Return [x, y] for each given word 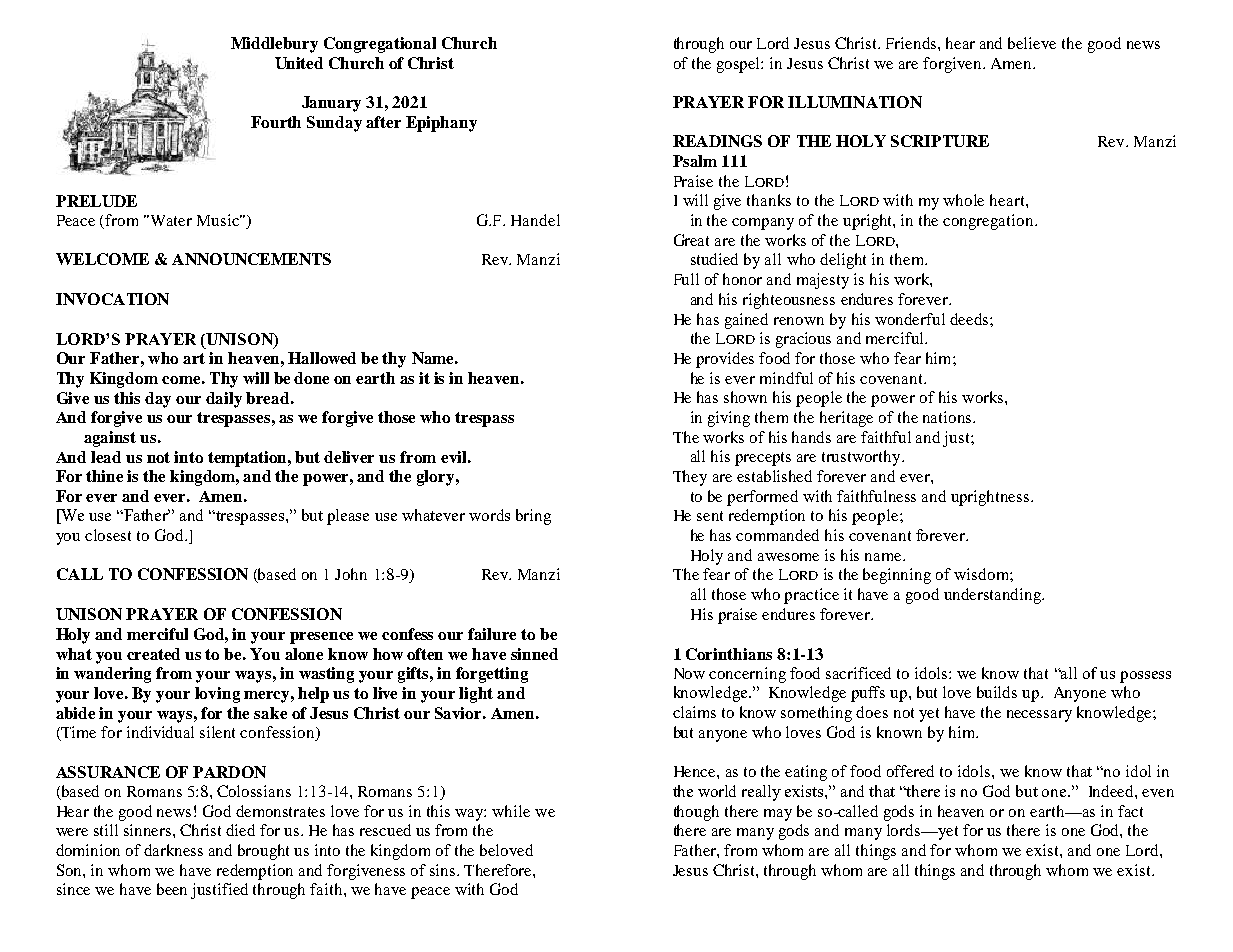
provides [725, 360]
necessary [1039, 716]
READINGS [717, 141]
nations [948, 417]
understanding [994, 596]
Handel [535, 220]
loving [217, 695]
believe [1032, 43]
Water [170, 220]
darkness [173, 850]
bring [533, 517]
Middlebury [274, 45]
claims [694, 712]
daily [224, 400]
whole [963, 200]
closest [108, 535]
